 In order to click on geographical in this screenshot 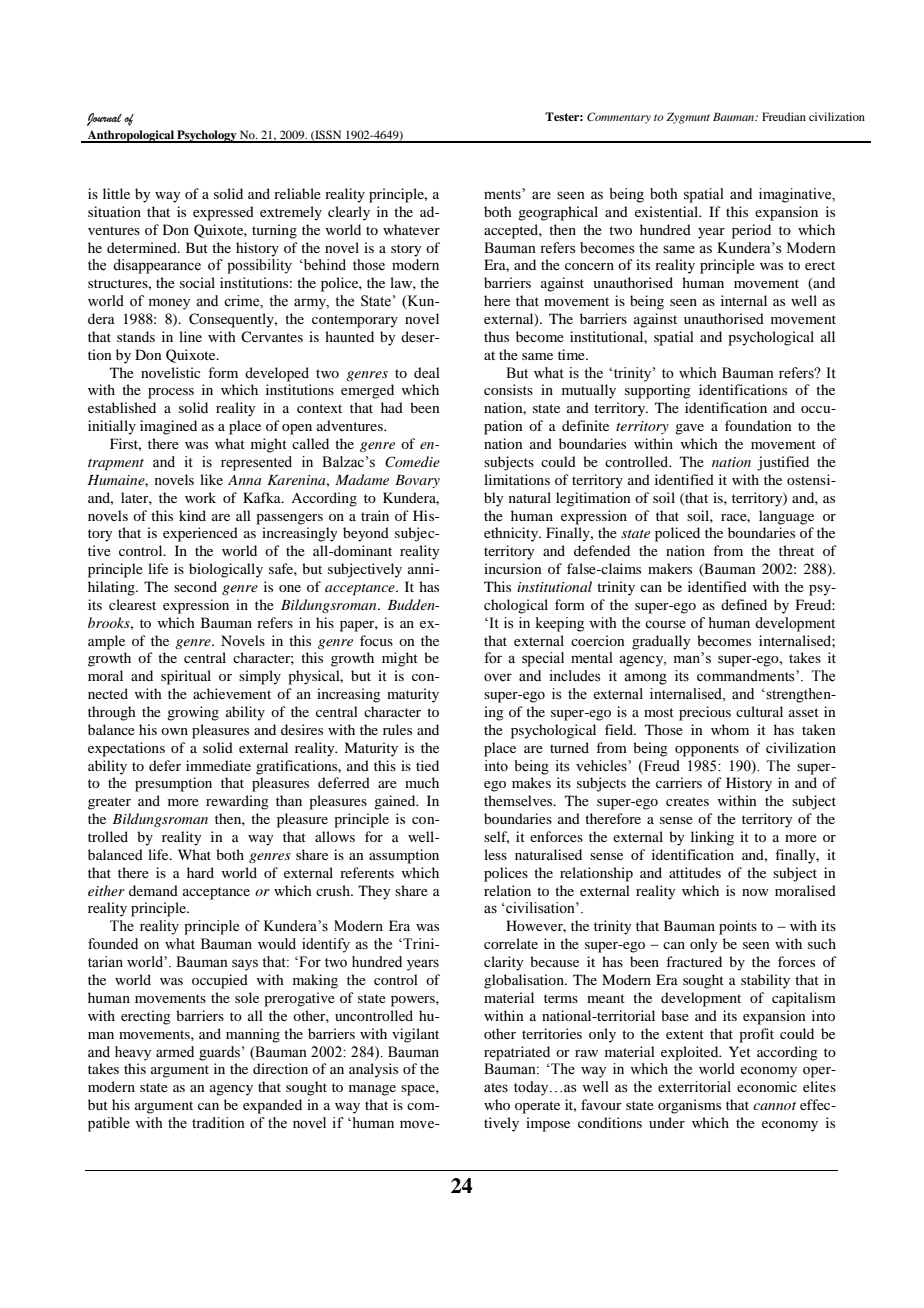, I will do `click(558, 213)`.
